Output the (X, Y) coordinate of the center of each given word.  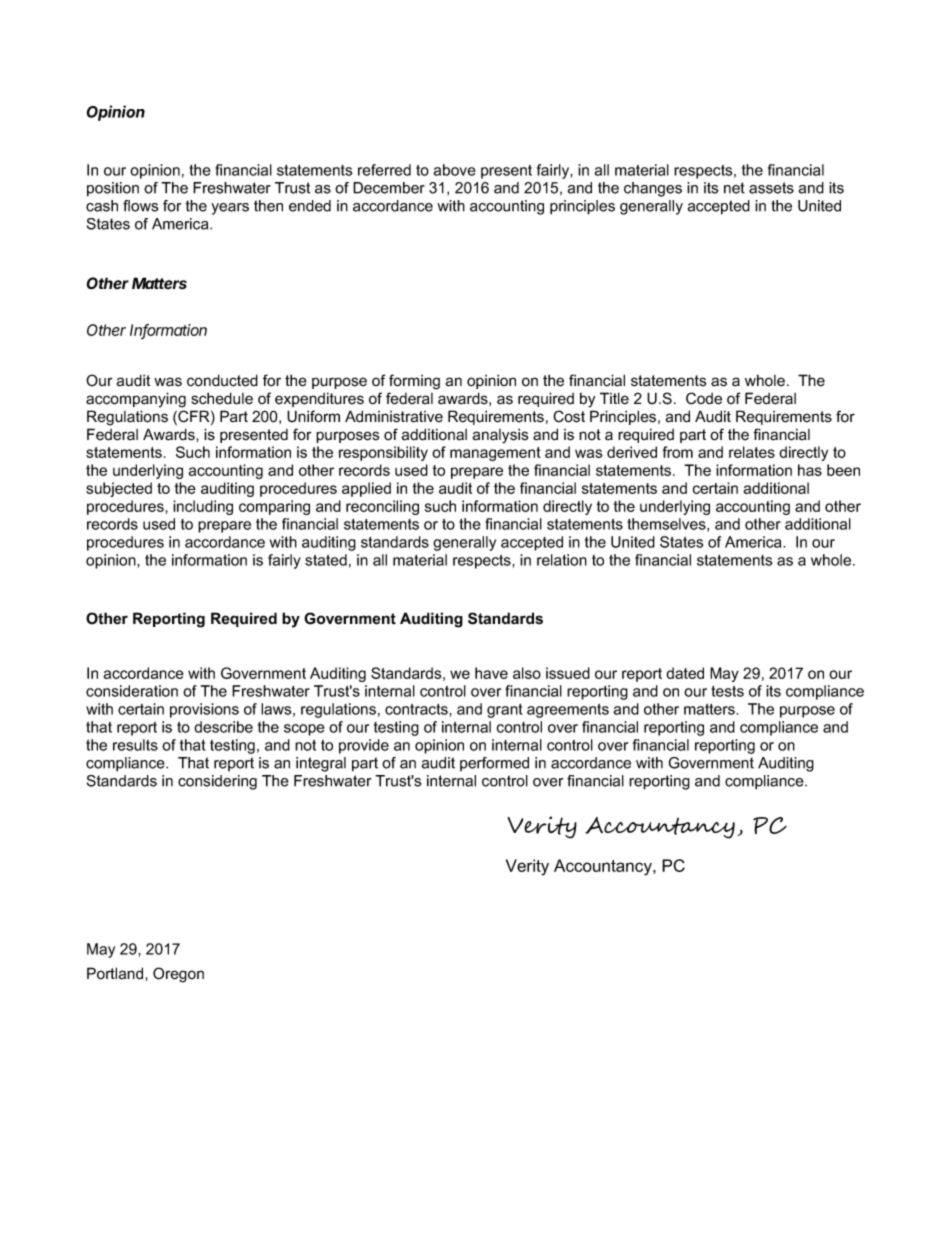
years (230, 209)
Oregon (178, 975)
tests (727, 691)
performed (494, 764)
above (454, 170)
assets (771, 188)
